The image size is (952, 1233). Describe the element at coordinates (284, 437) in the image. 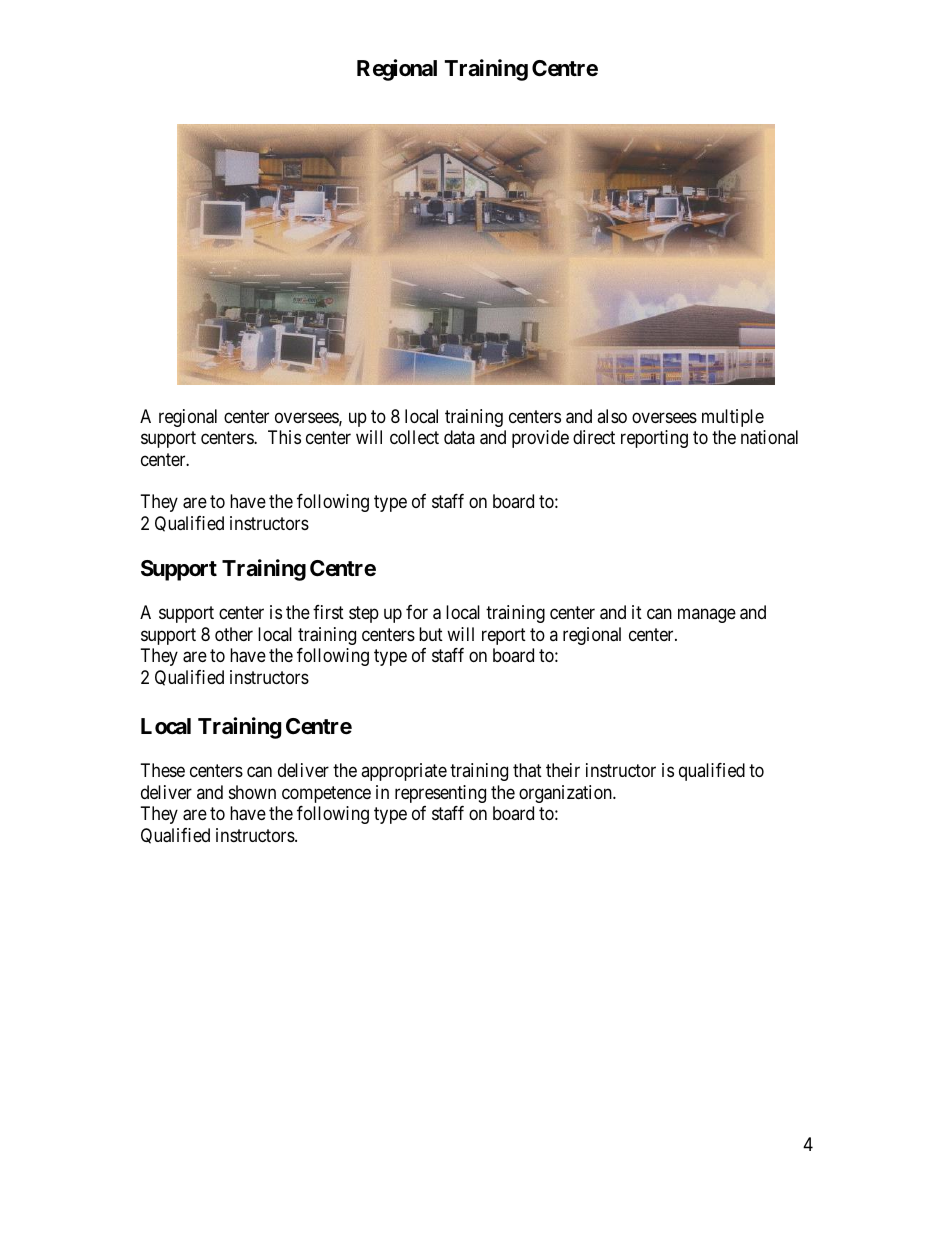

I see `This` at that location.
